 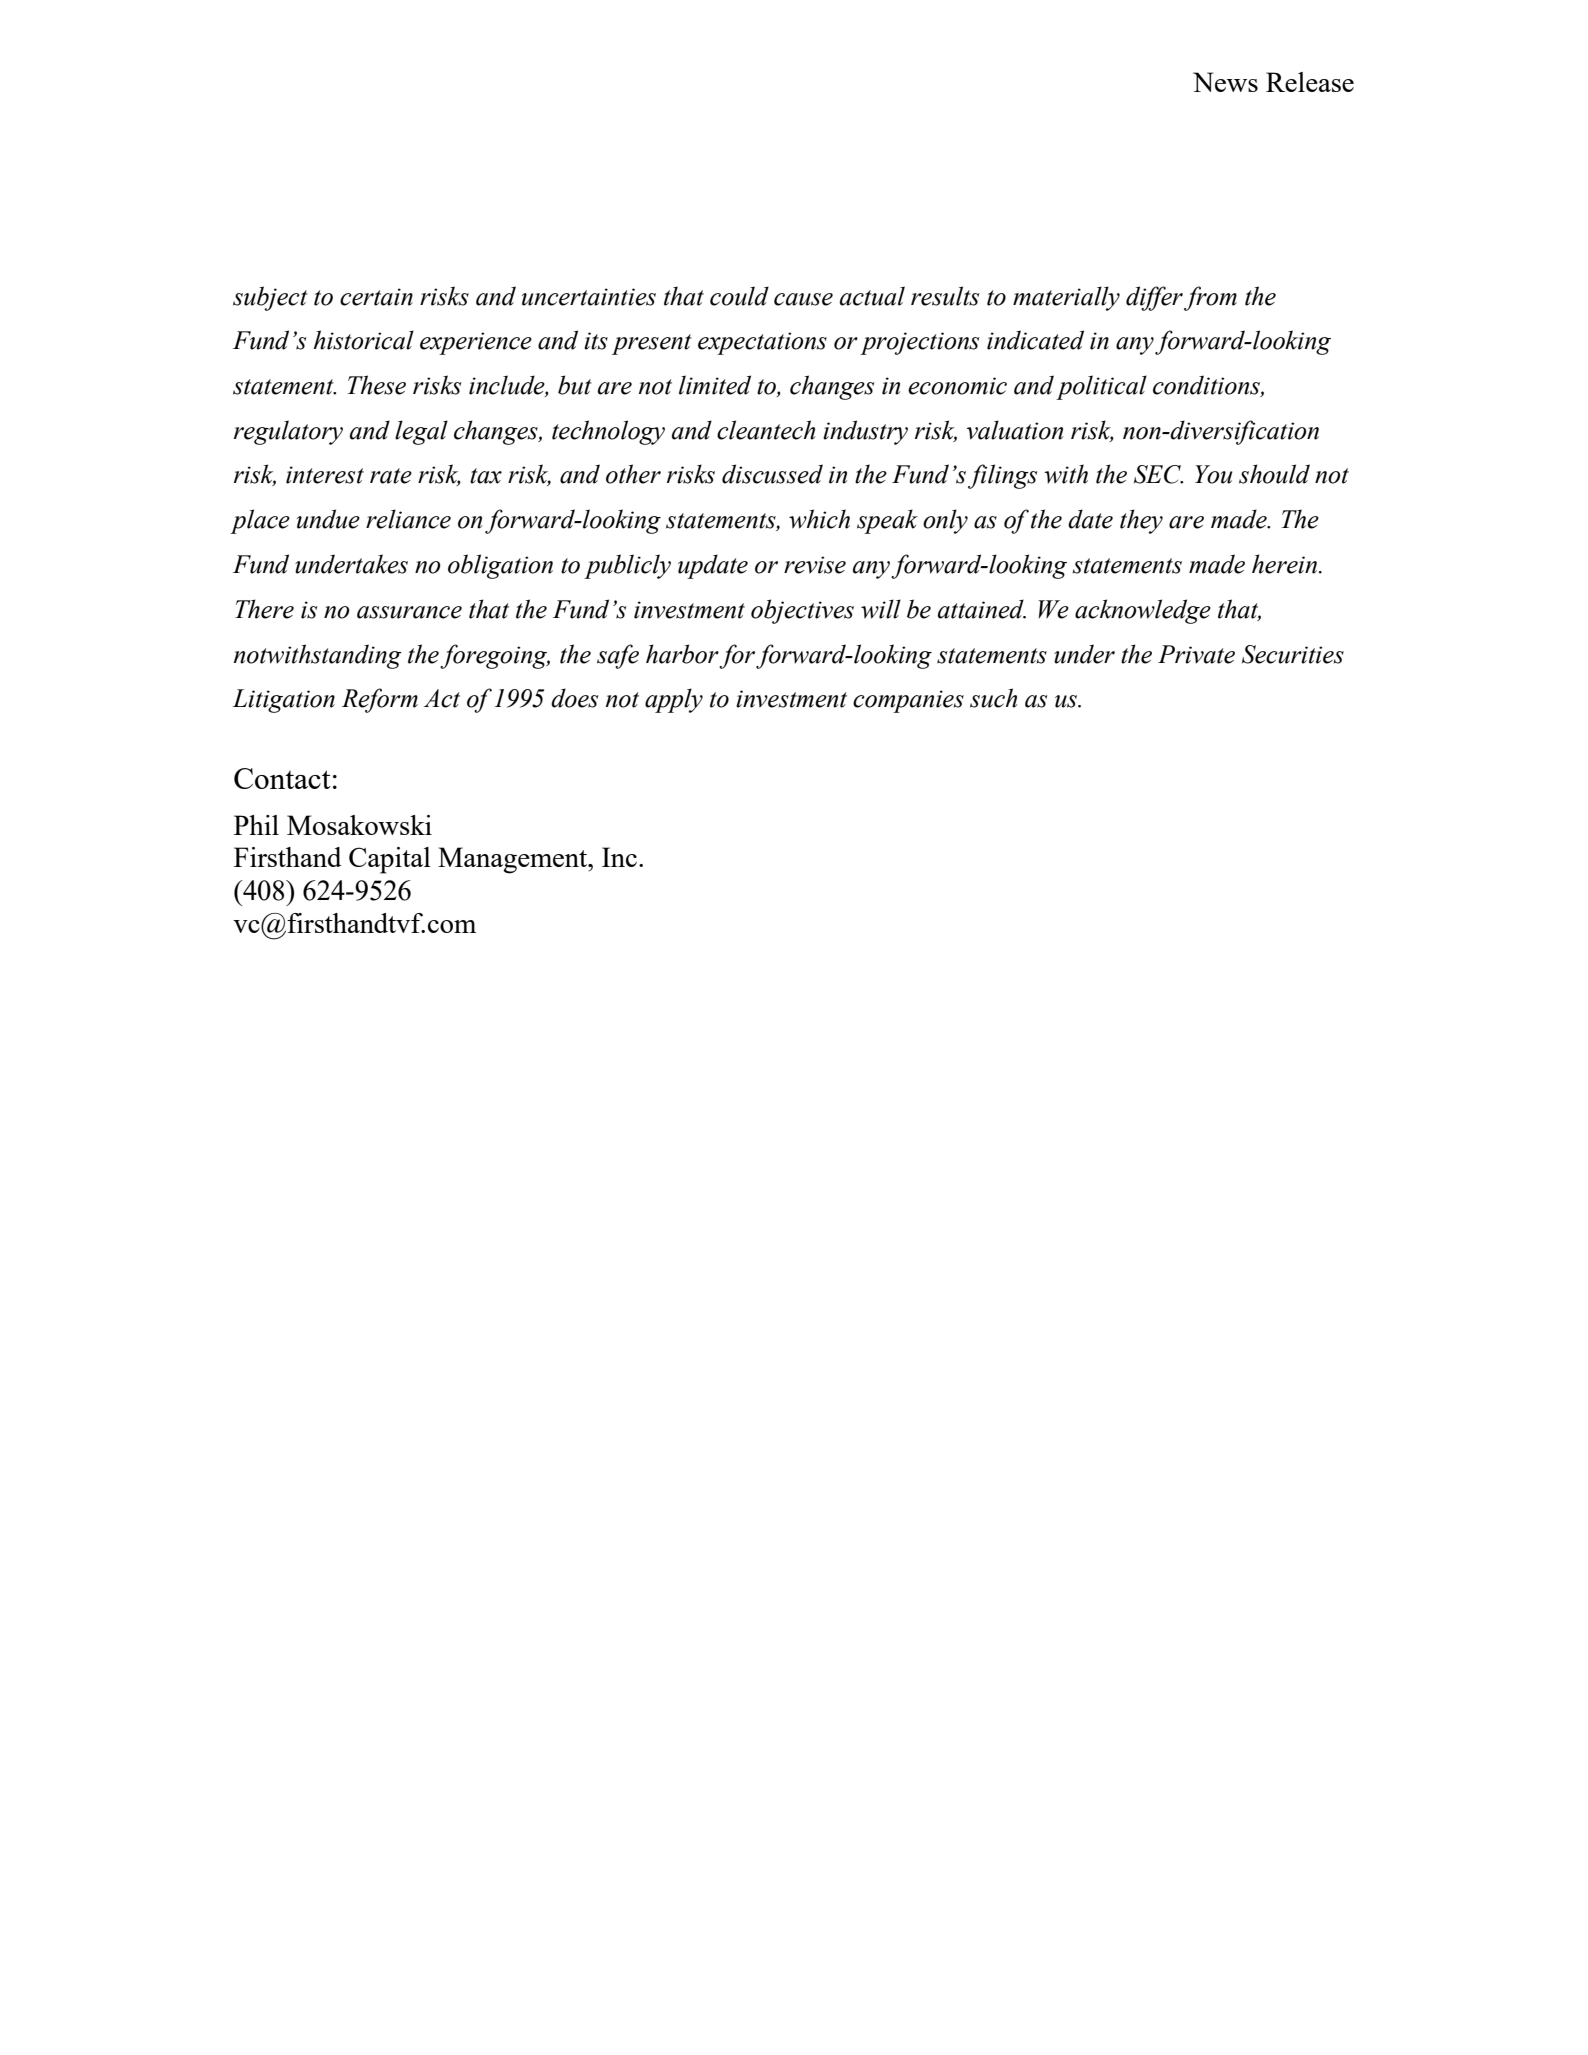 I want to click on Capital, so click(x=390, y=860).
